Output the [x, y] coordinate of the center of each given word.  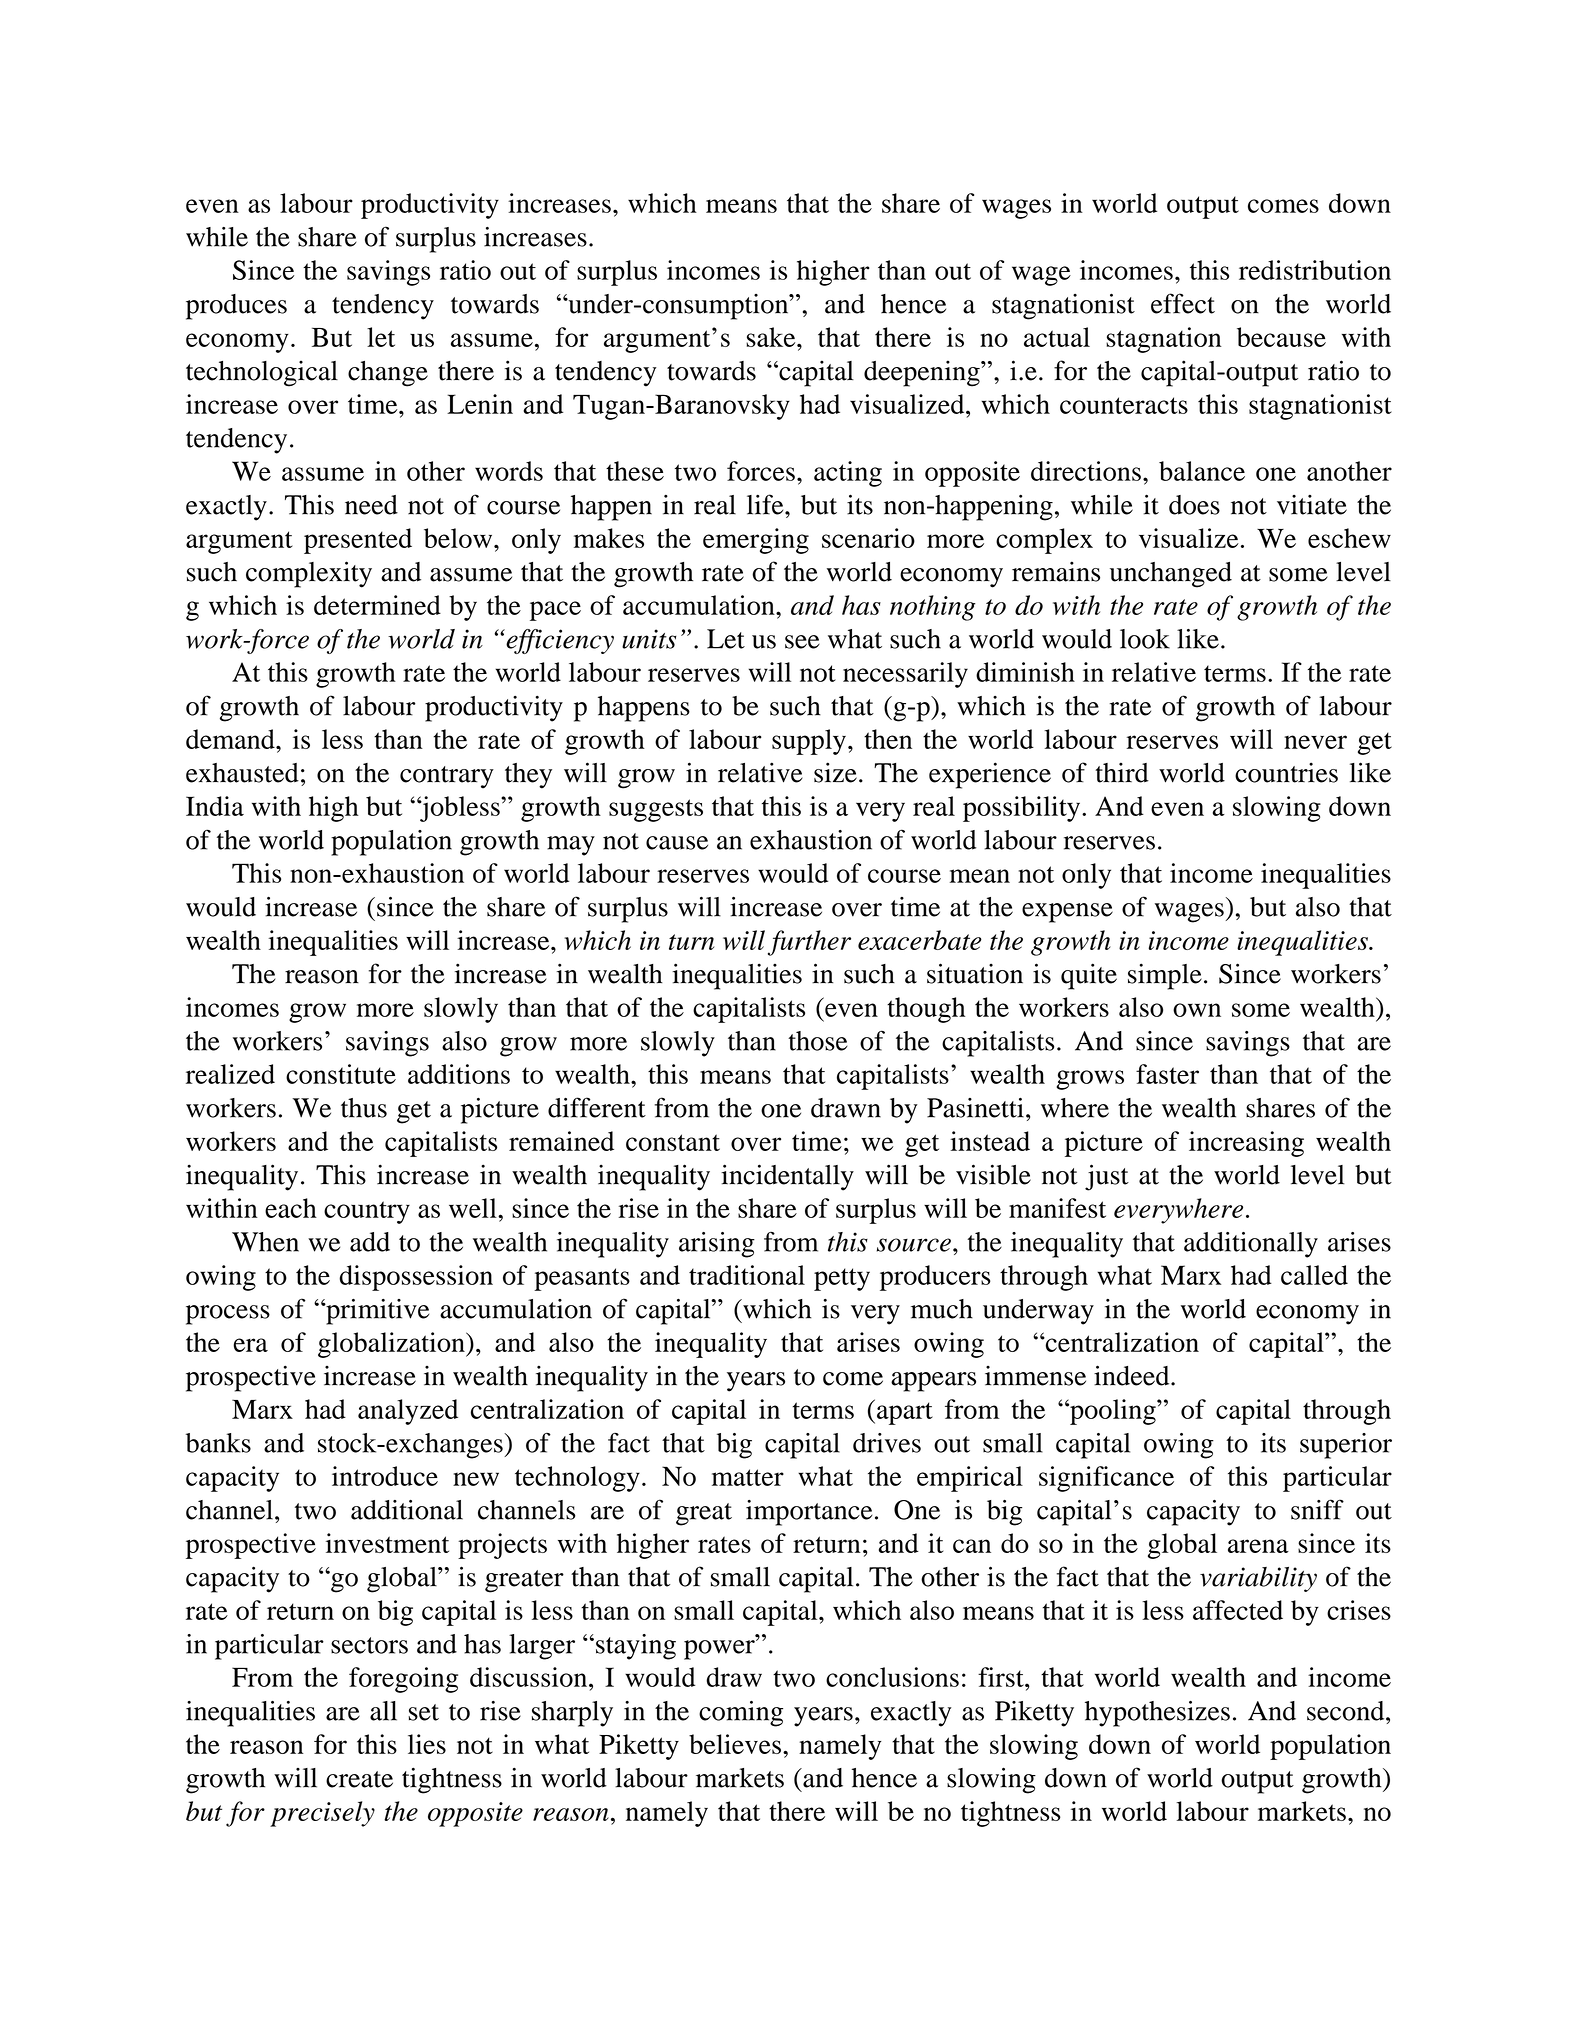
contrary [447, 777]
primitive [376, 1312]
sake [772, 337]
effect [1183, 303]
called [1314, 1275]
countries [1286, 772]
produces [236, 307]
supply [809, 742]
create [359, 1779]
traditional [747, 1275]
